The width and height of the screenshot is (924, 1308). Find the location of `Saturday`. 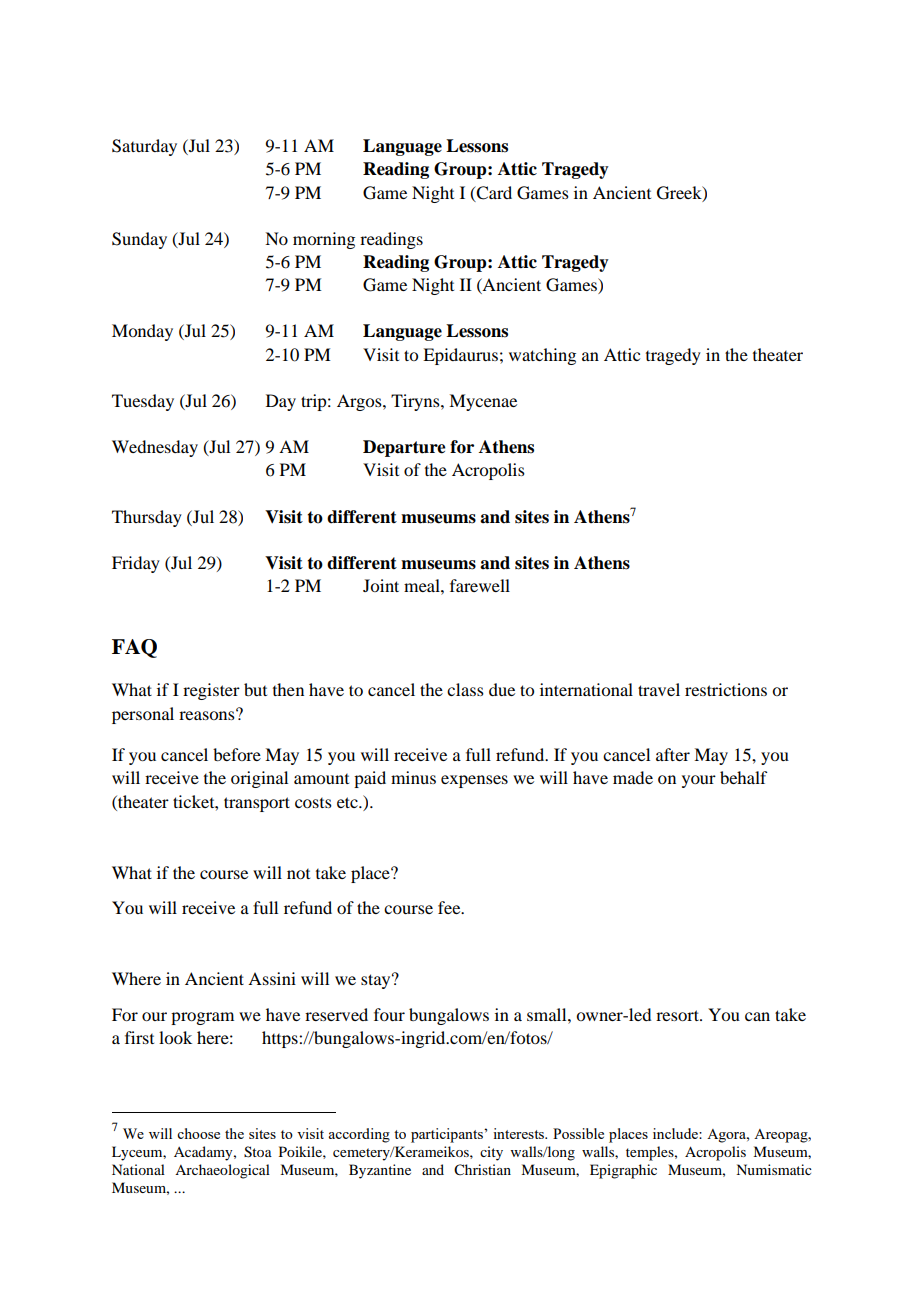

Saturday is located at coordinates (144, 147).
